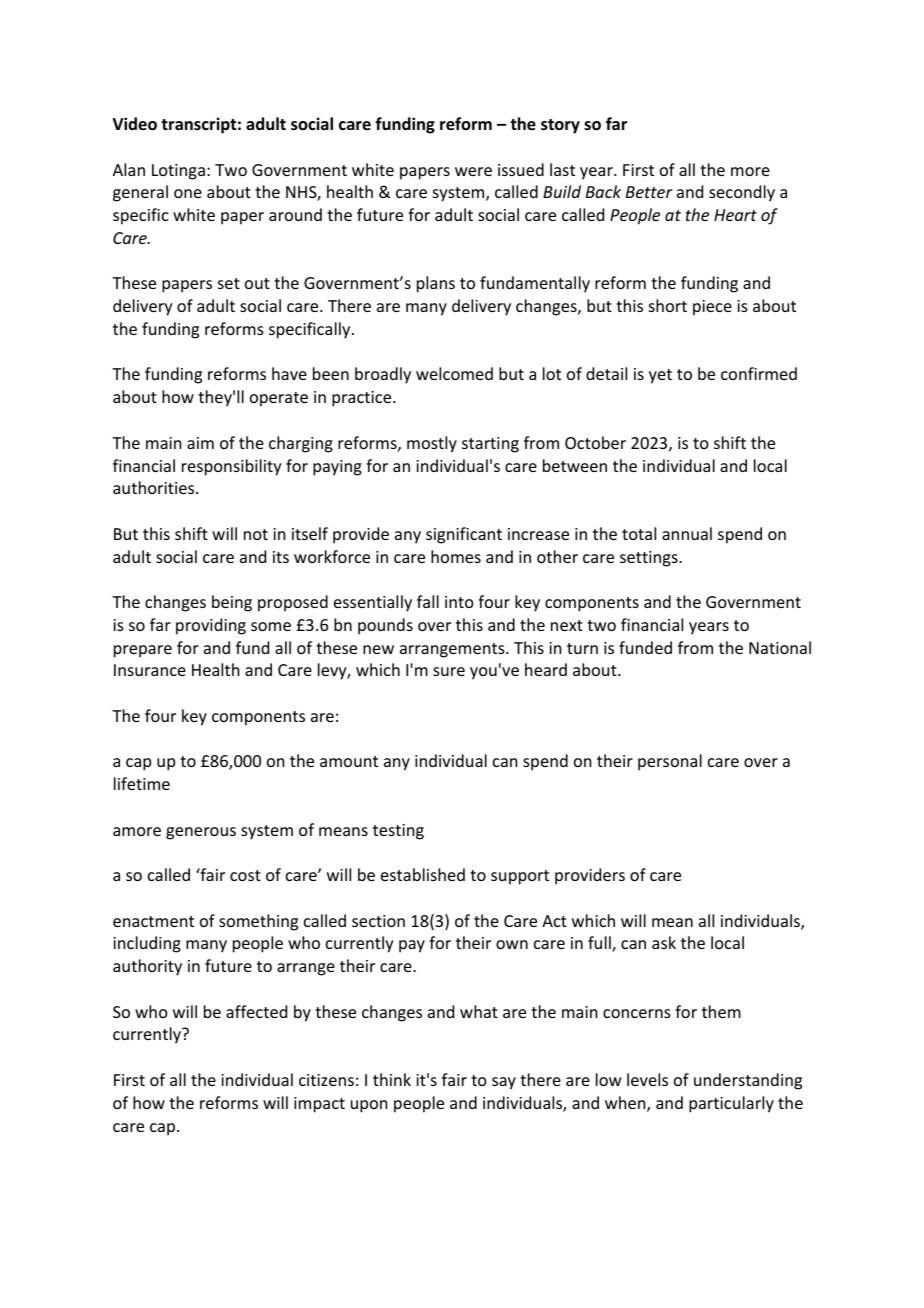  Describe the element at coordinates (256, 534) in the page. I see `not` at that location.
